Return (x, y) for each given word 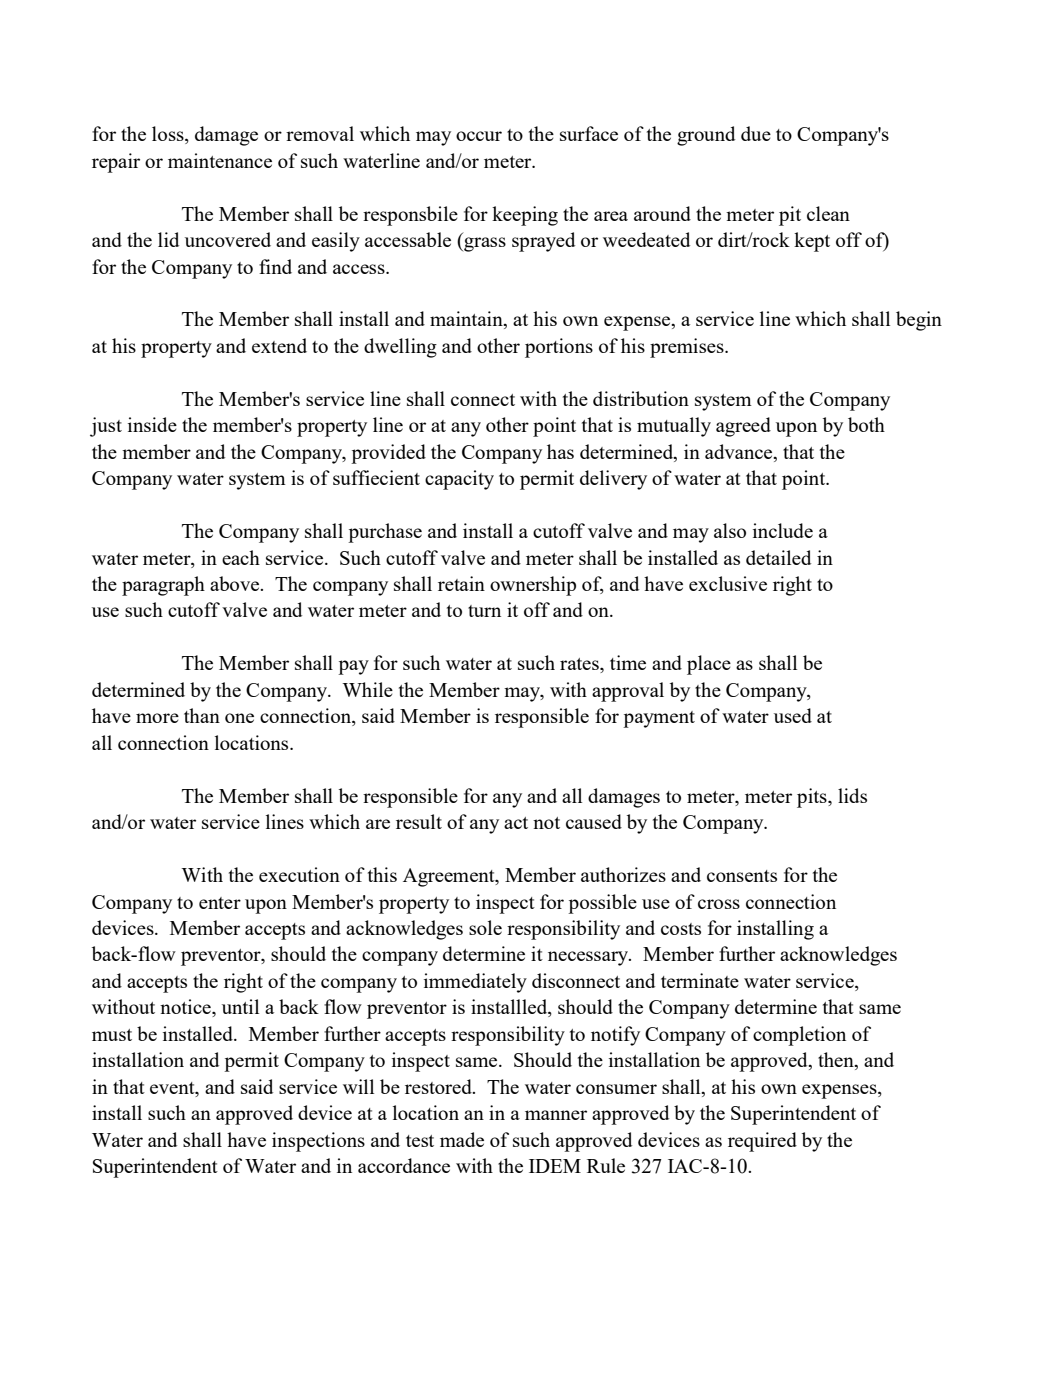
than (202, 715)
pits (813, 798)
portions (559, 348)
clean (828, 213)
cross (719, 904)
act (516, 823)
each (241, 557)
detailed (778, 557)
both (866, 424)
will (358, 1086)
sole (485, 927)
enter (220, 903)
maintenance (220, 160)
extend (279, 345)
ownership (533, 586)
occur (479, 136)
